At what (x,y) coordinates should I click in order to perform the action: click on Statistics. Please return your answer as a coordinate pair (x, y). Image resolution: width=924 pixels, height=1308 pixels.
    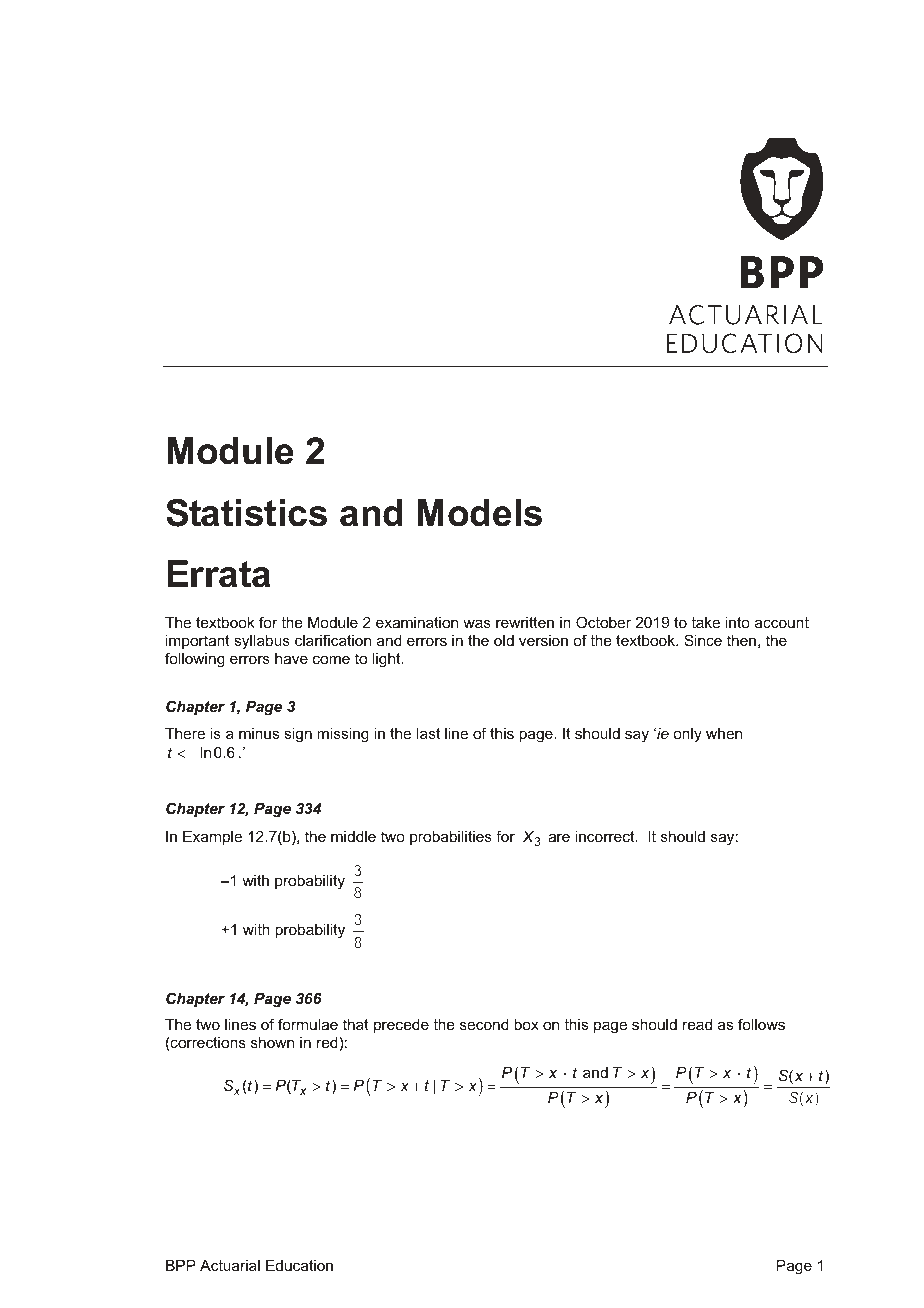
    Looking at the image, I should click on (246, 513).
